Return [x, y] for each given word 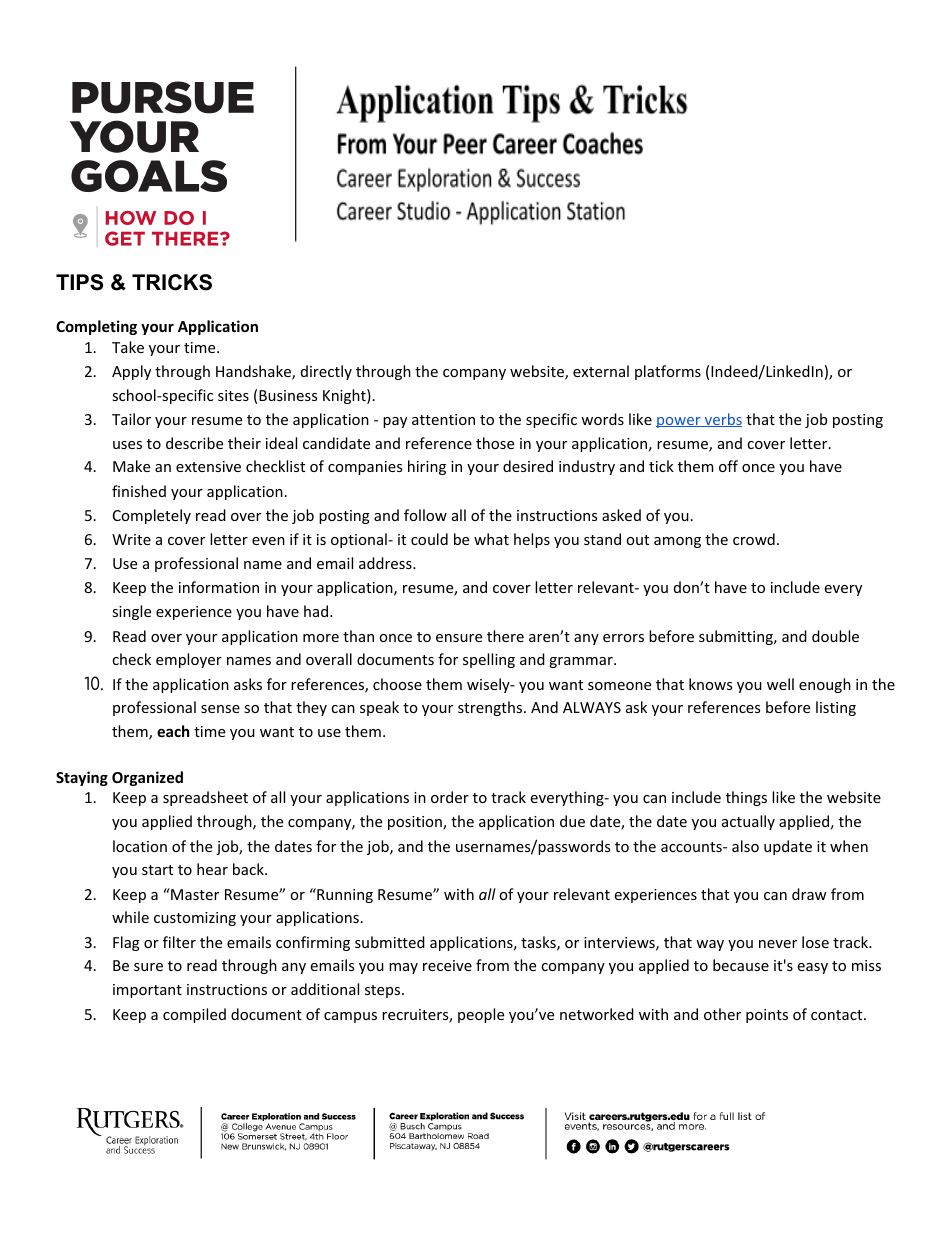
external [601, 371]
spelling [489, 660]
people [481, 1015]
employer [189, 660]
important [147, 991]
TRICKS [172, 282]
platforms [668, 372]
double [835, 636]
